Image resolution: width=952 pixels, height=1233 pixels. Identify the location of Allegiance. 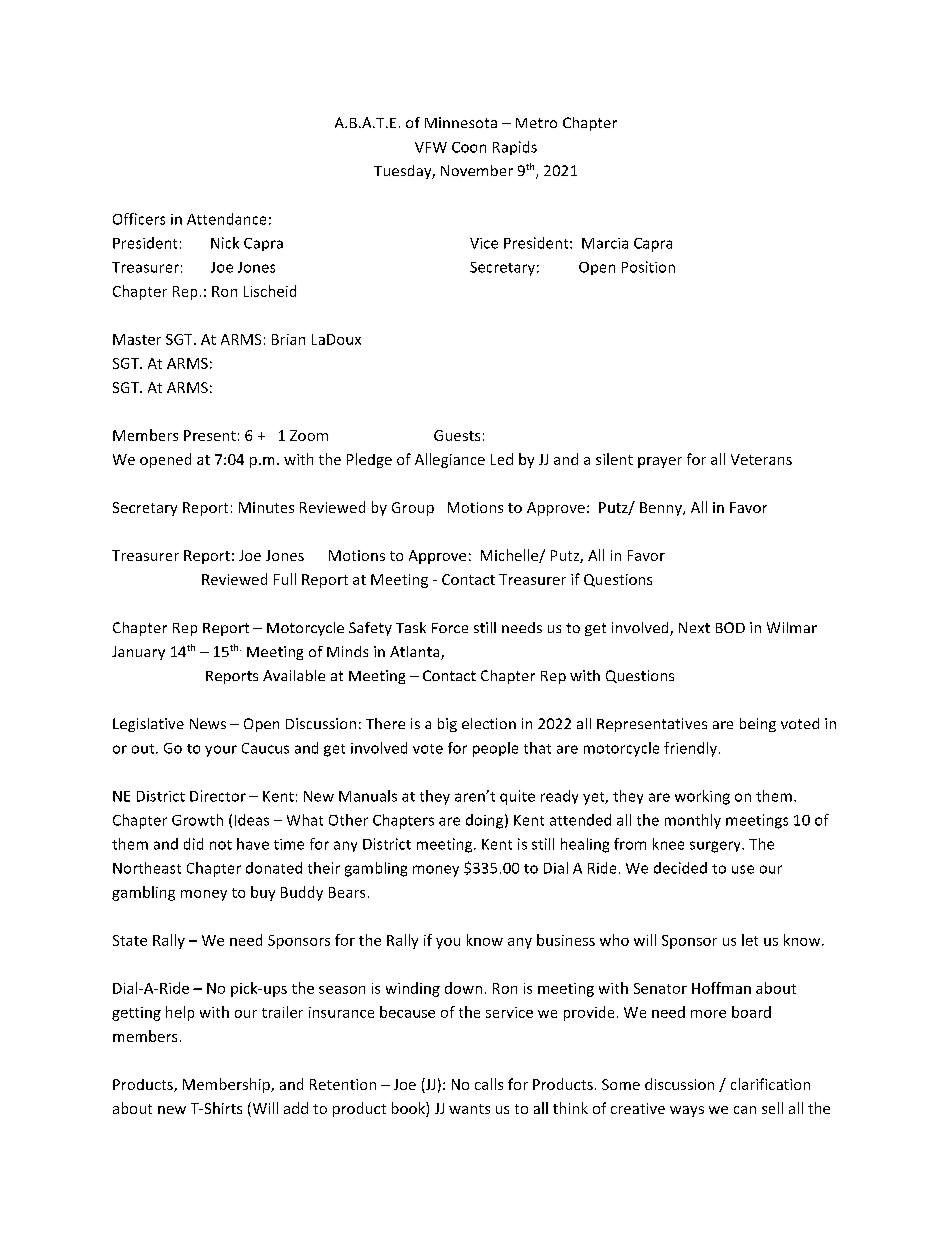
(450, 460).
